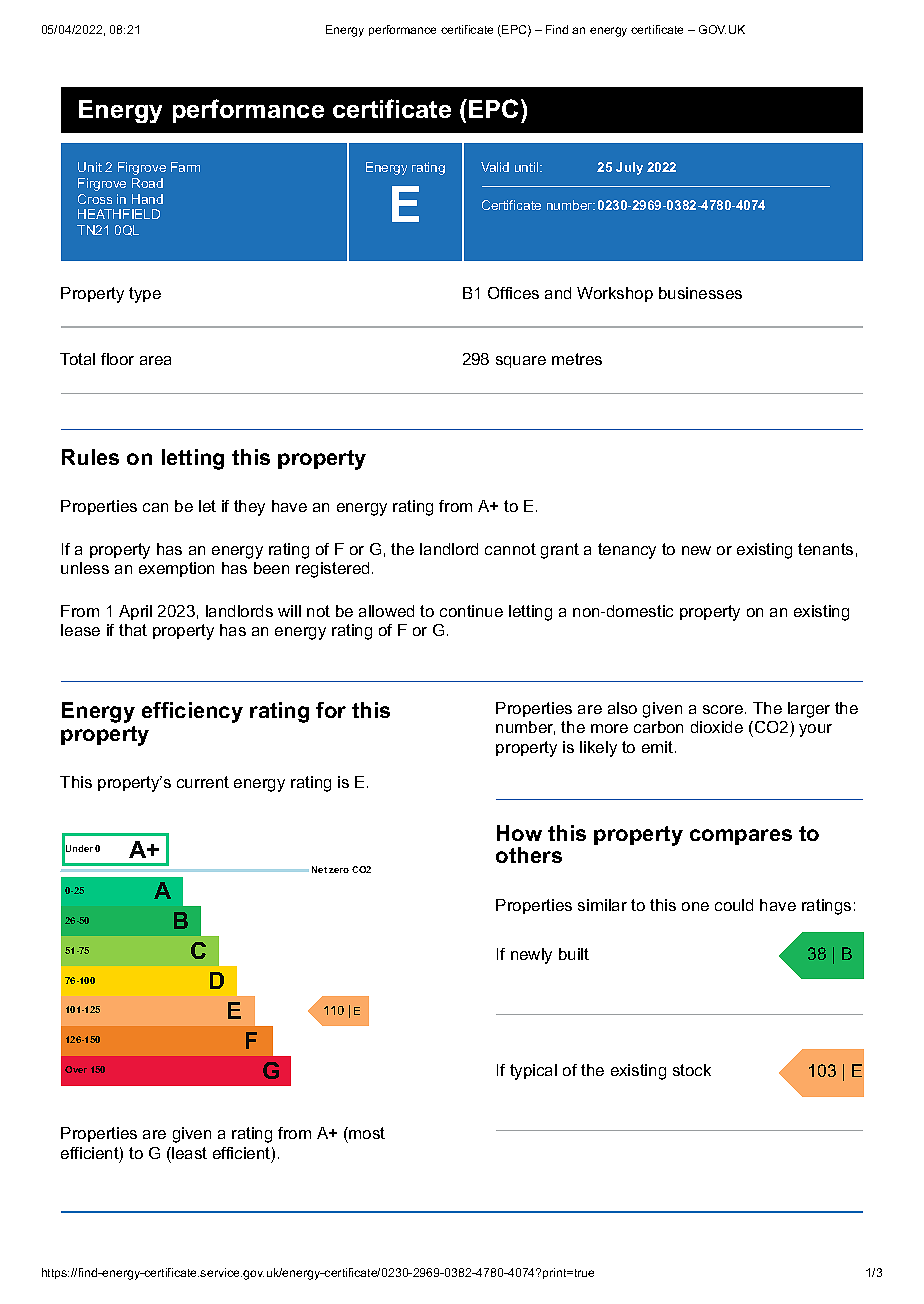 The height and width of the image is (1304, 924). What do you see at coordinates (147, 199) in the image?
I see `Hand` at bounding box center [147, 199].
